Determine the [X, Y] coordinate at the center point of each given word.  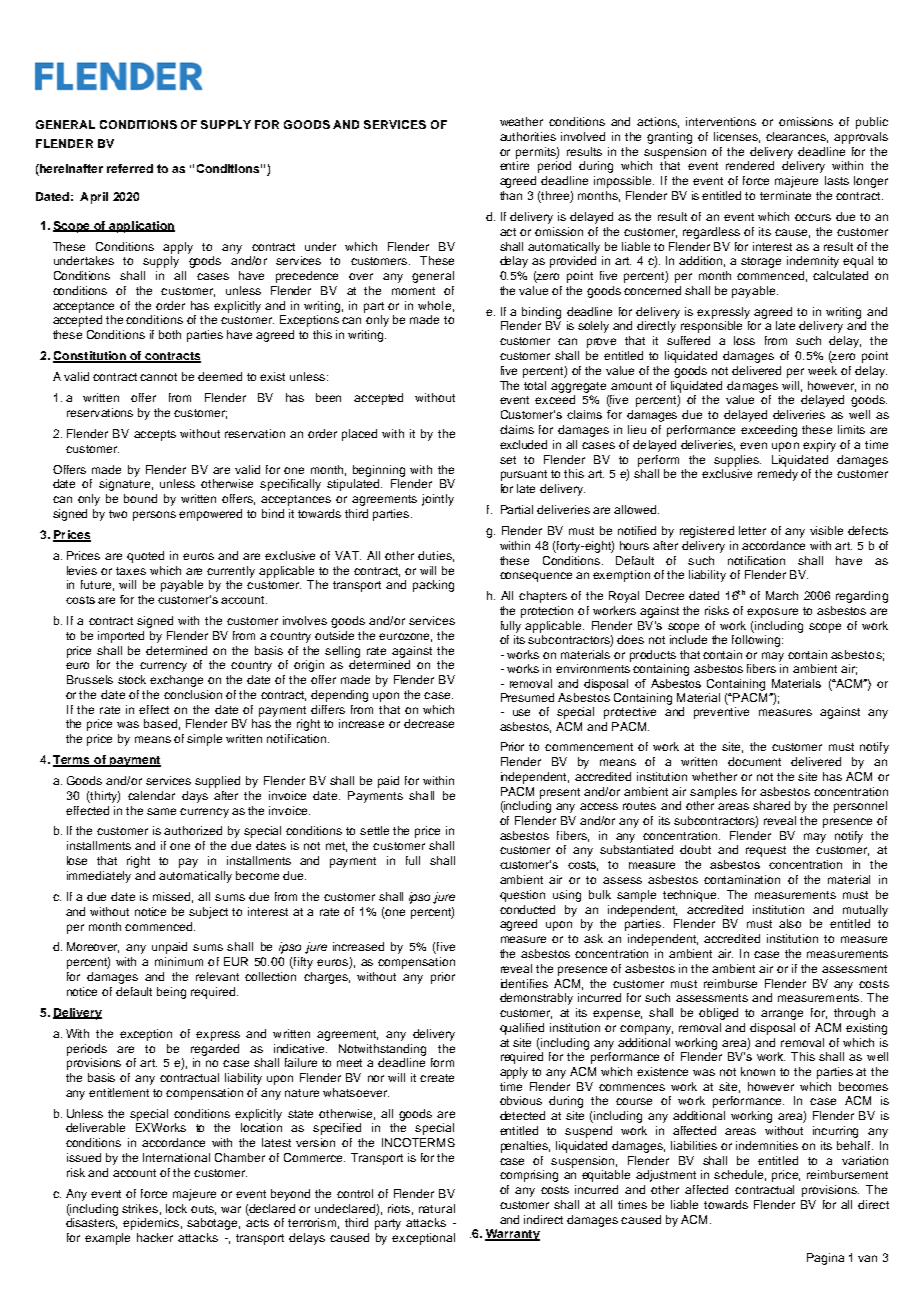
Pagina [825, 1259]
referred [130, 168]
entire [514, 165]
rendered [750, 165]
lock [176, 1208]
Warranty [512, 1235]
